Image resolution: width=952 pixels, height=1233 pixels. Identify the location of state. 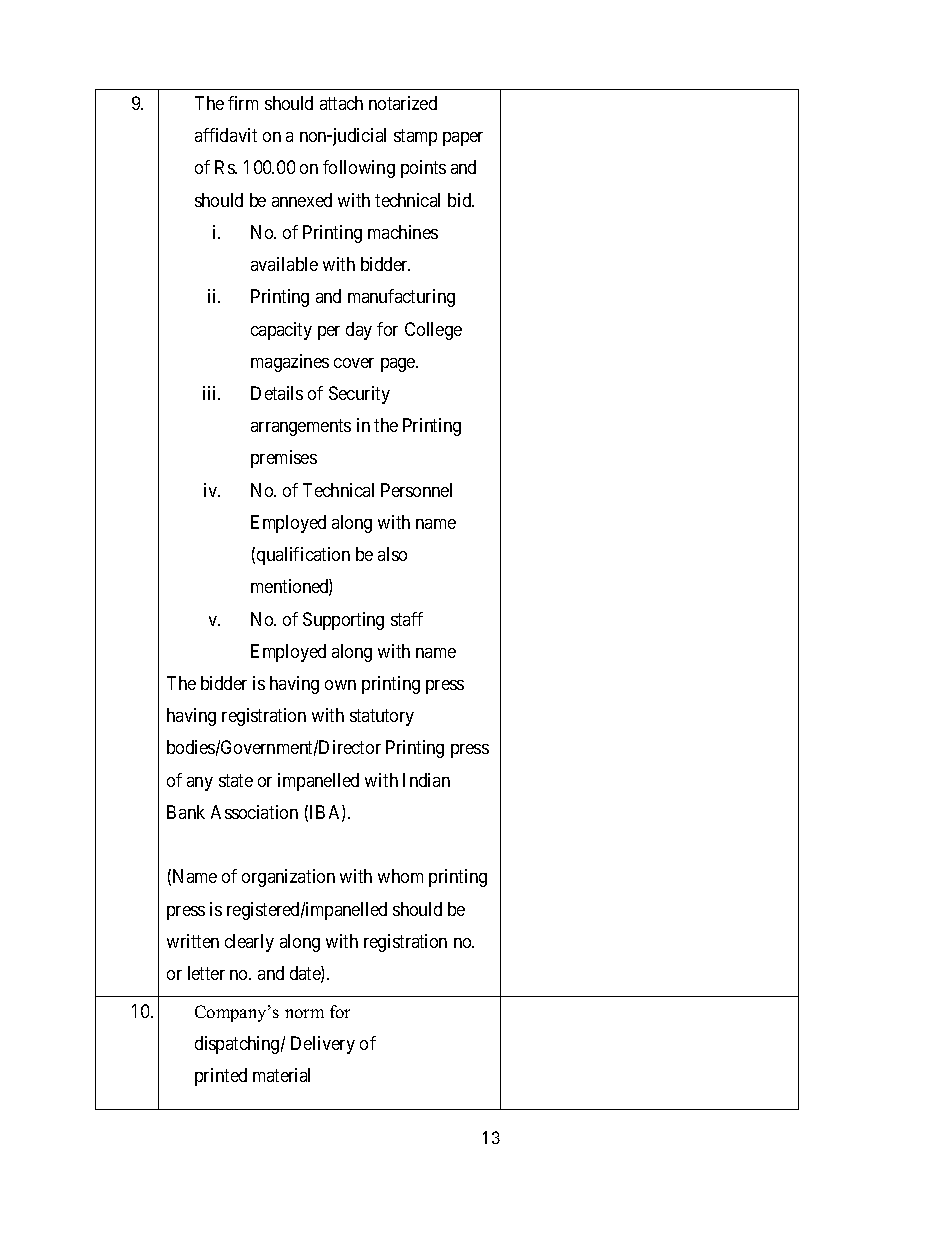
(236, 780).
